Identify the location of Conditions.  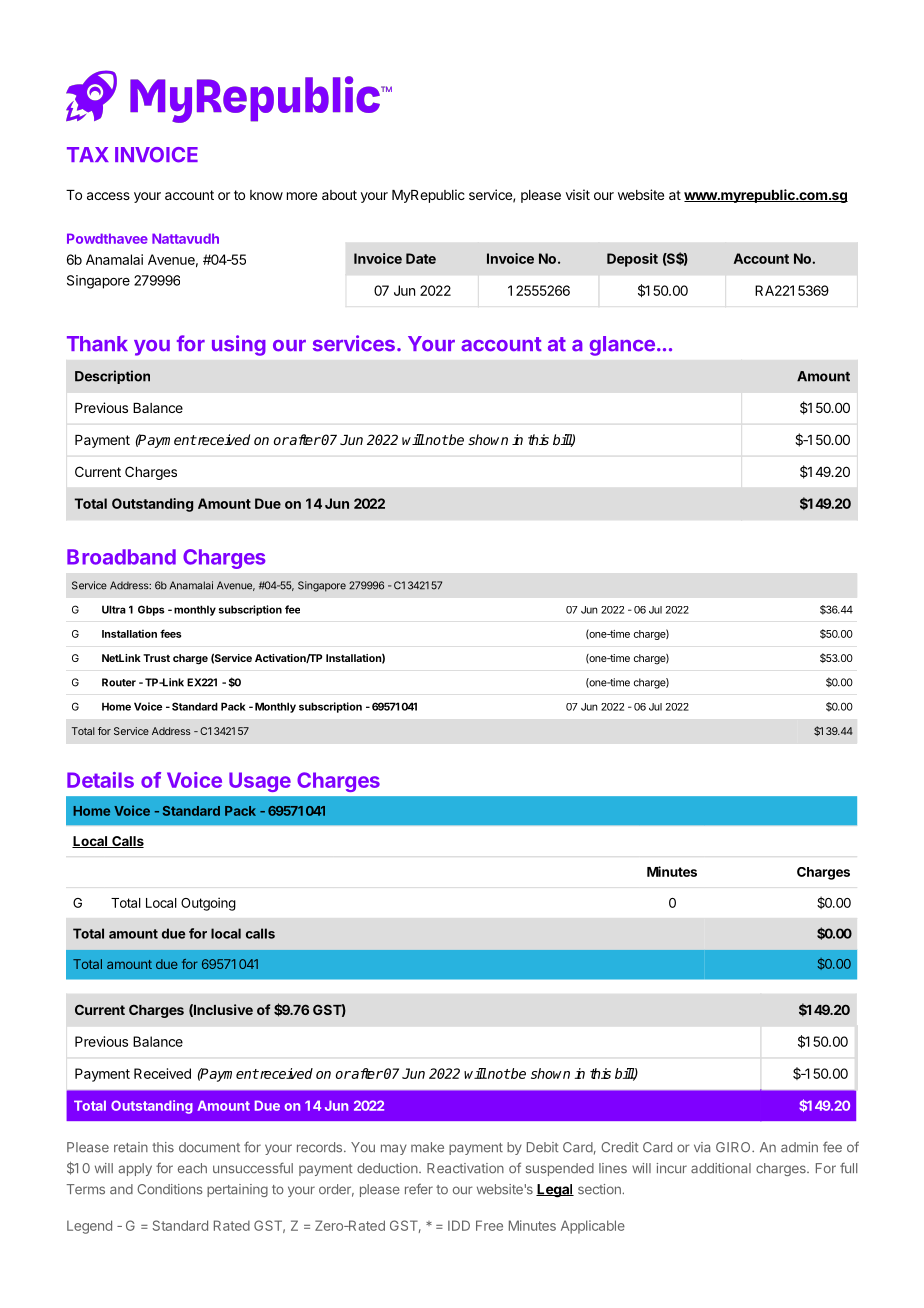
(170, 1189).
